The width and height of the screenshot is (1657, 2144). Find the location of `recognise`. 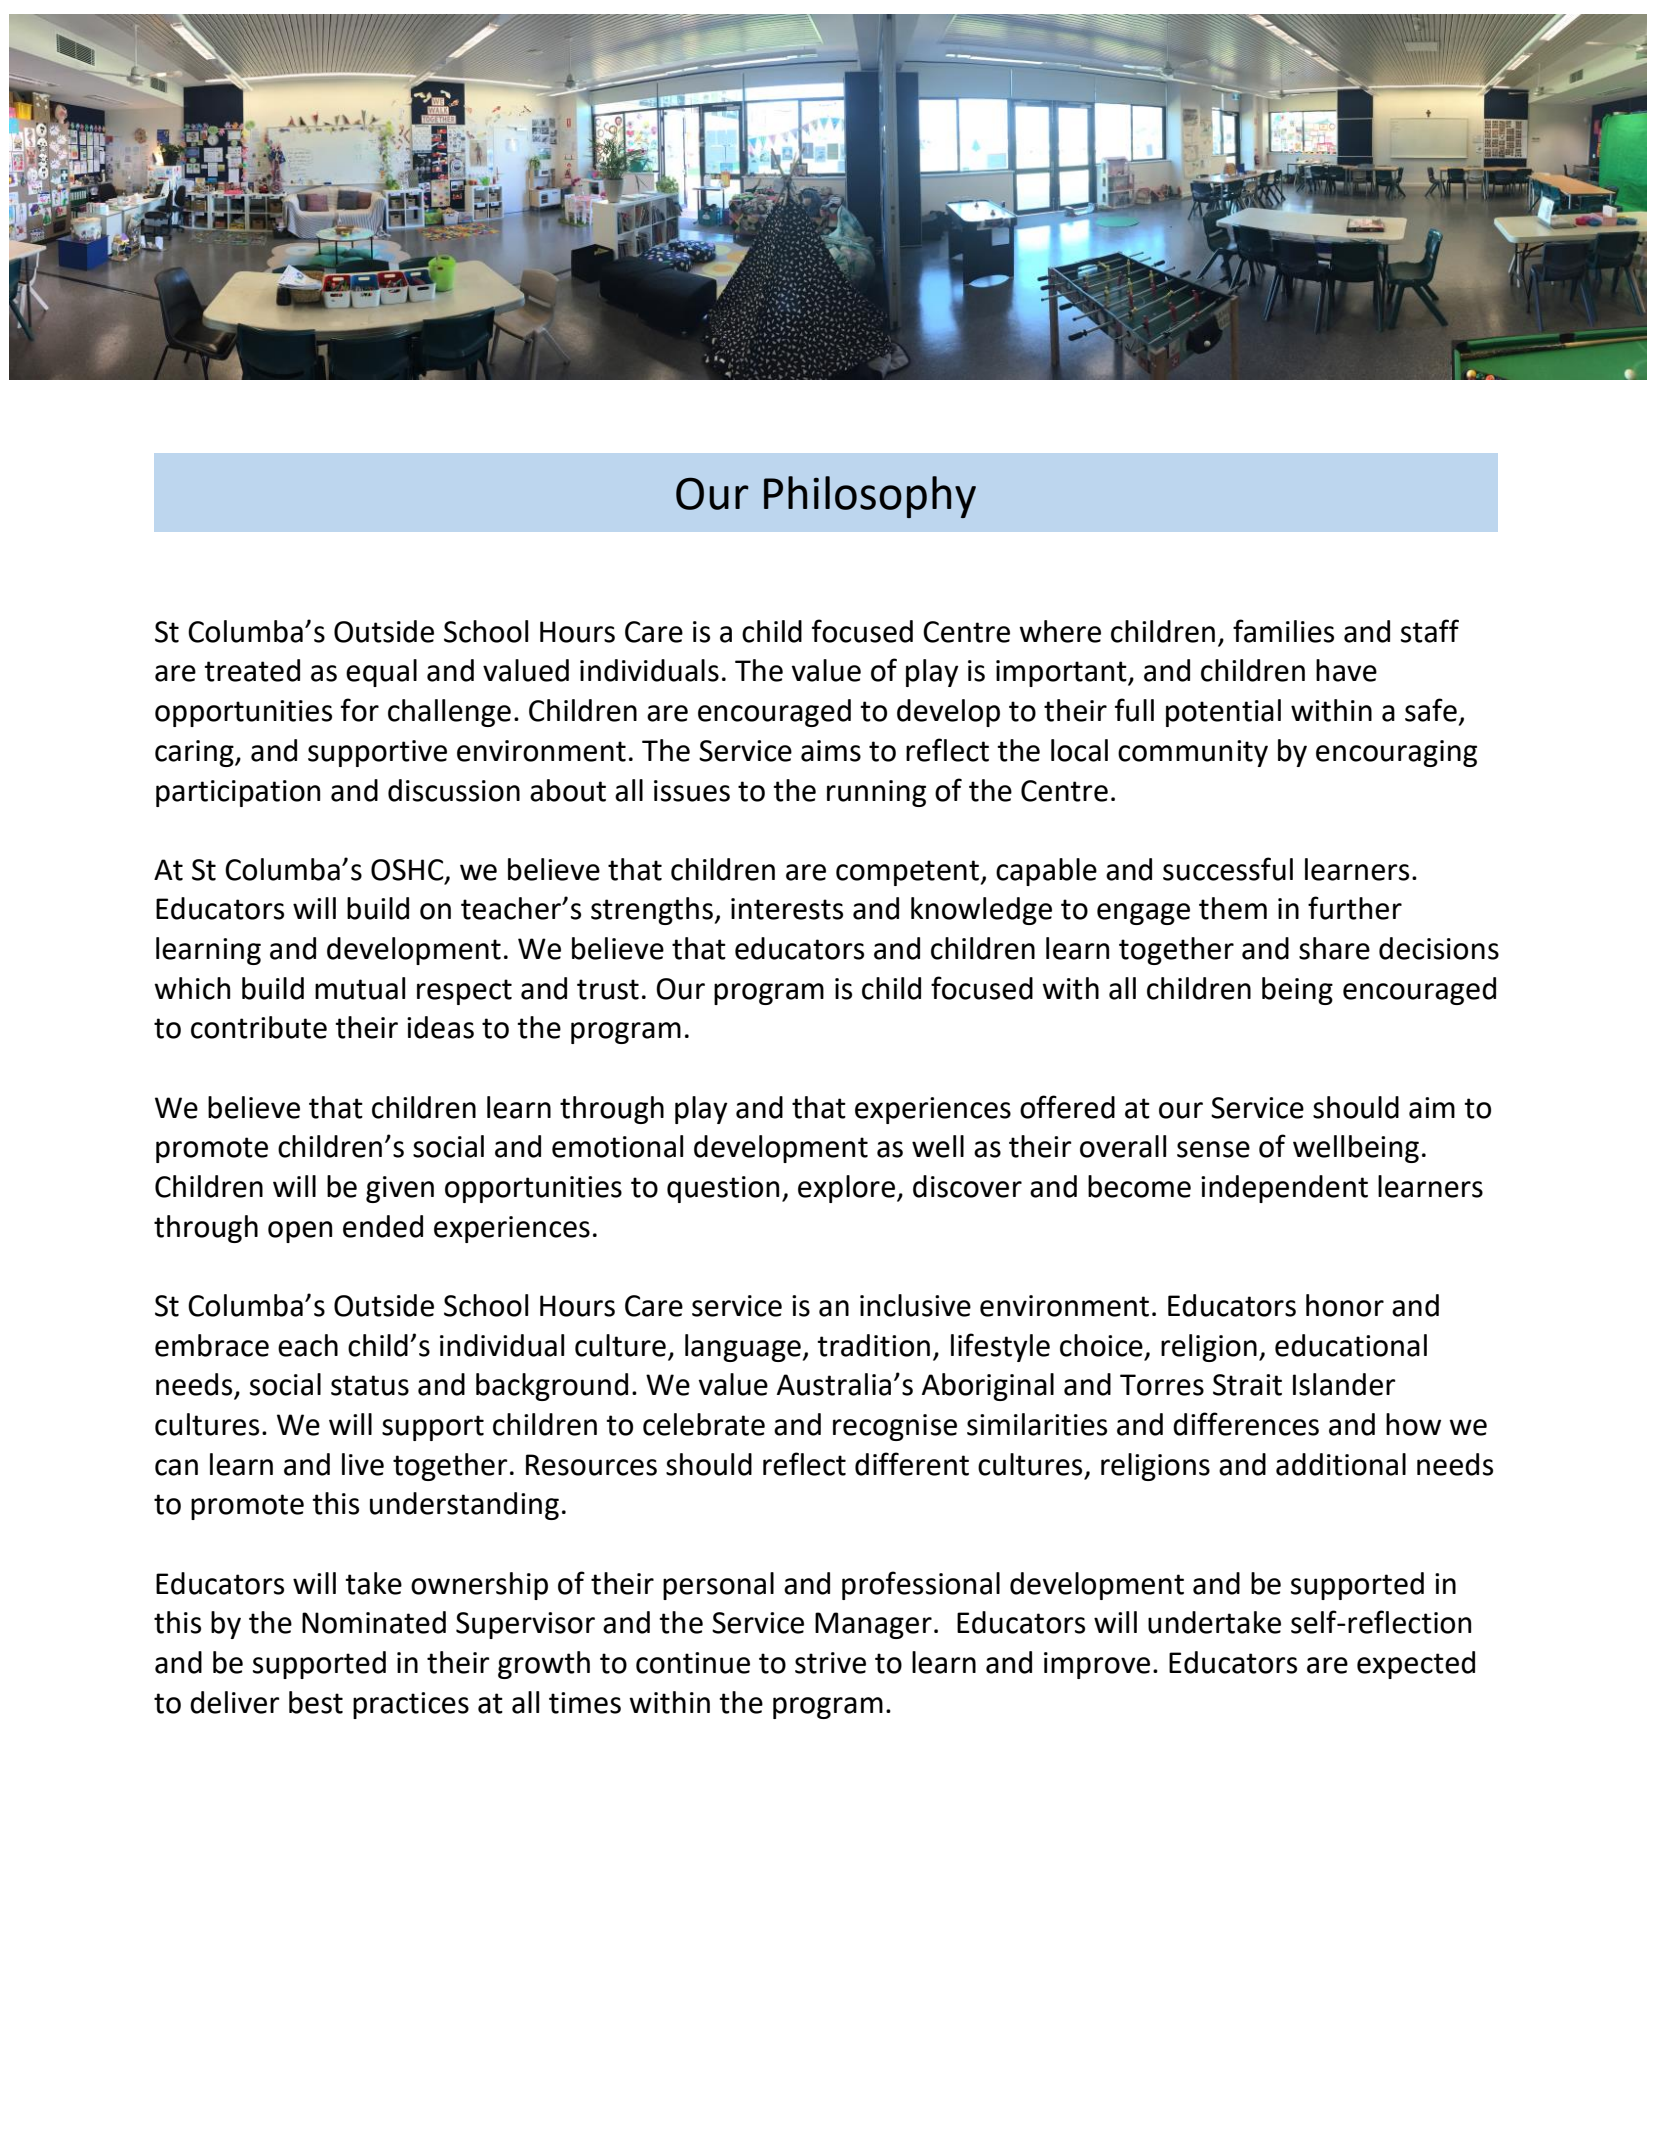

recognise is located at coordinates (895, 1427).
